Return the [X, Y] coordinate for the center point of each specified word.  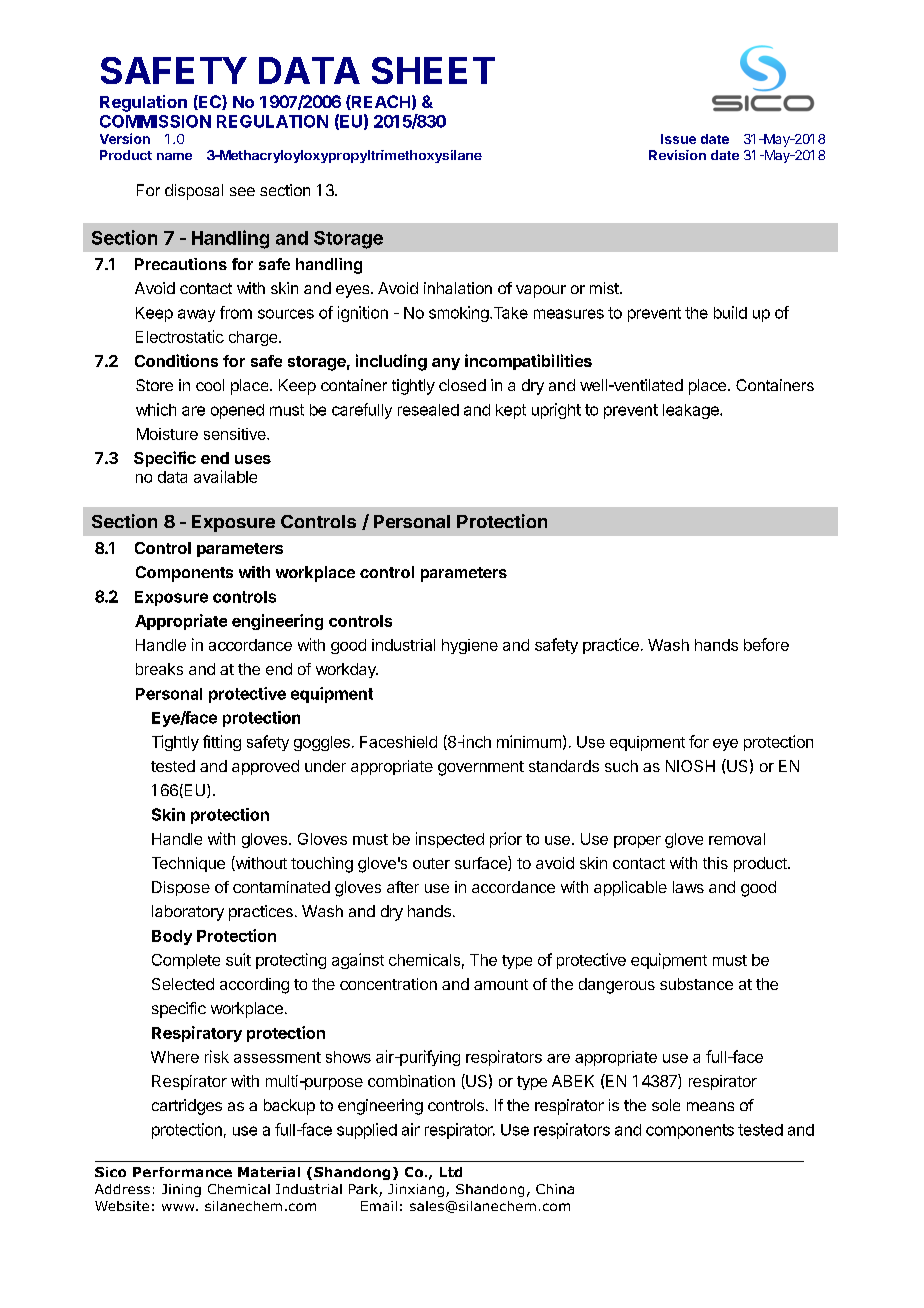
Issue [678, 139]
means [710, 1106]
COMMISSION [155, 121]
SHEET [433, 70]
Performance [182, 1172]
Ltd [451, 1172]
